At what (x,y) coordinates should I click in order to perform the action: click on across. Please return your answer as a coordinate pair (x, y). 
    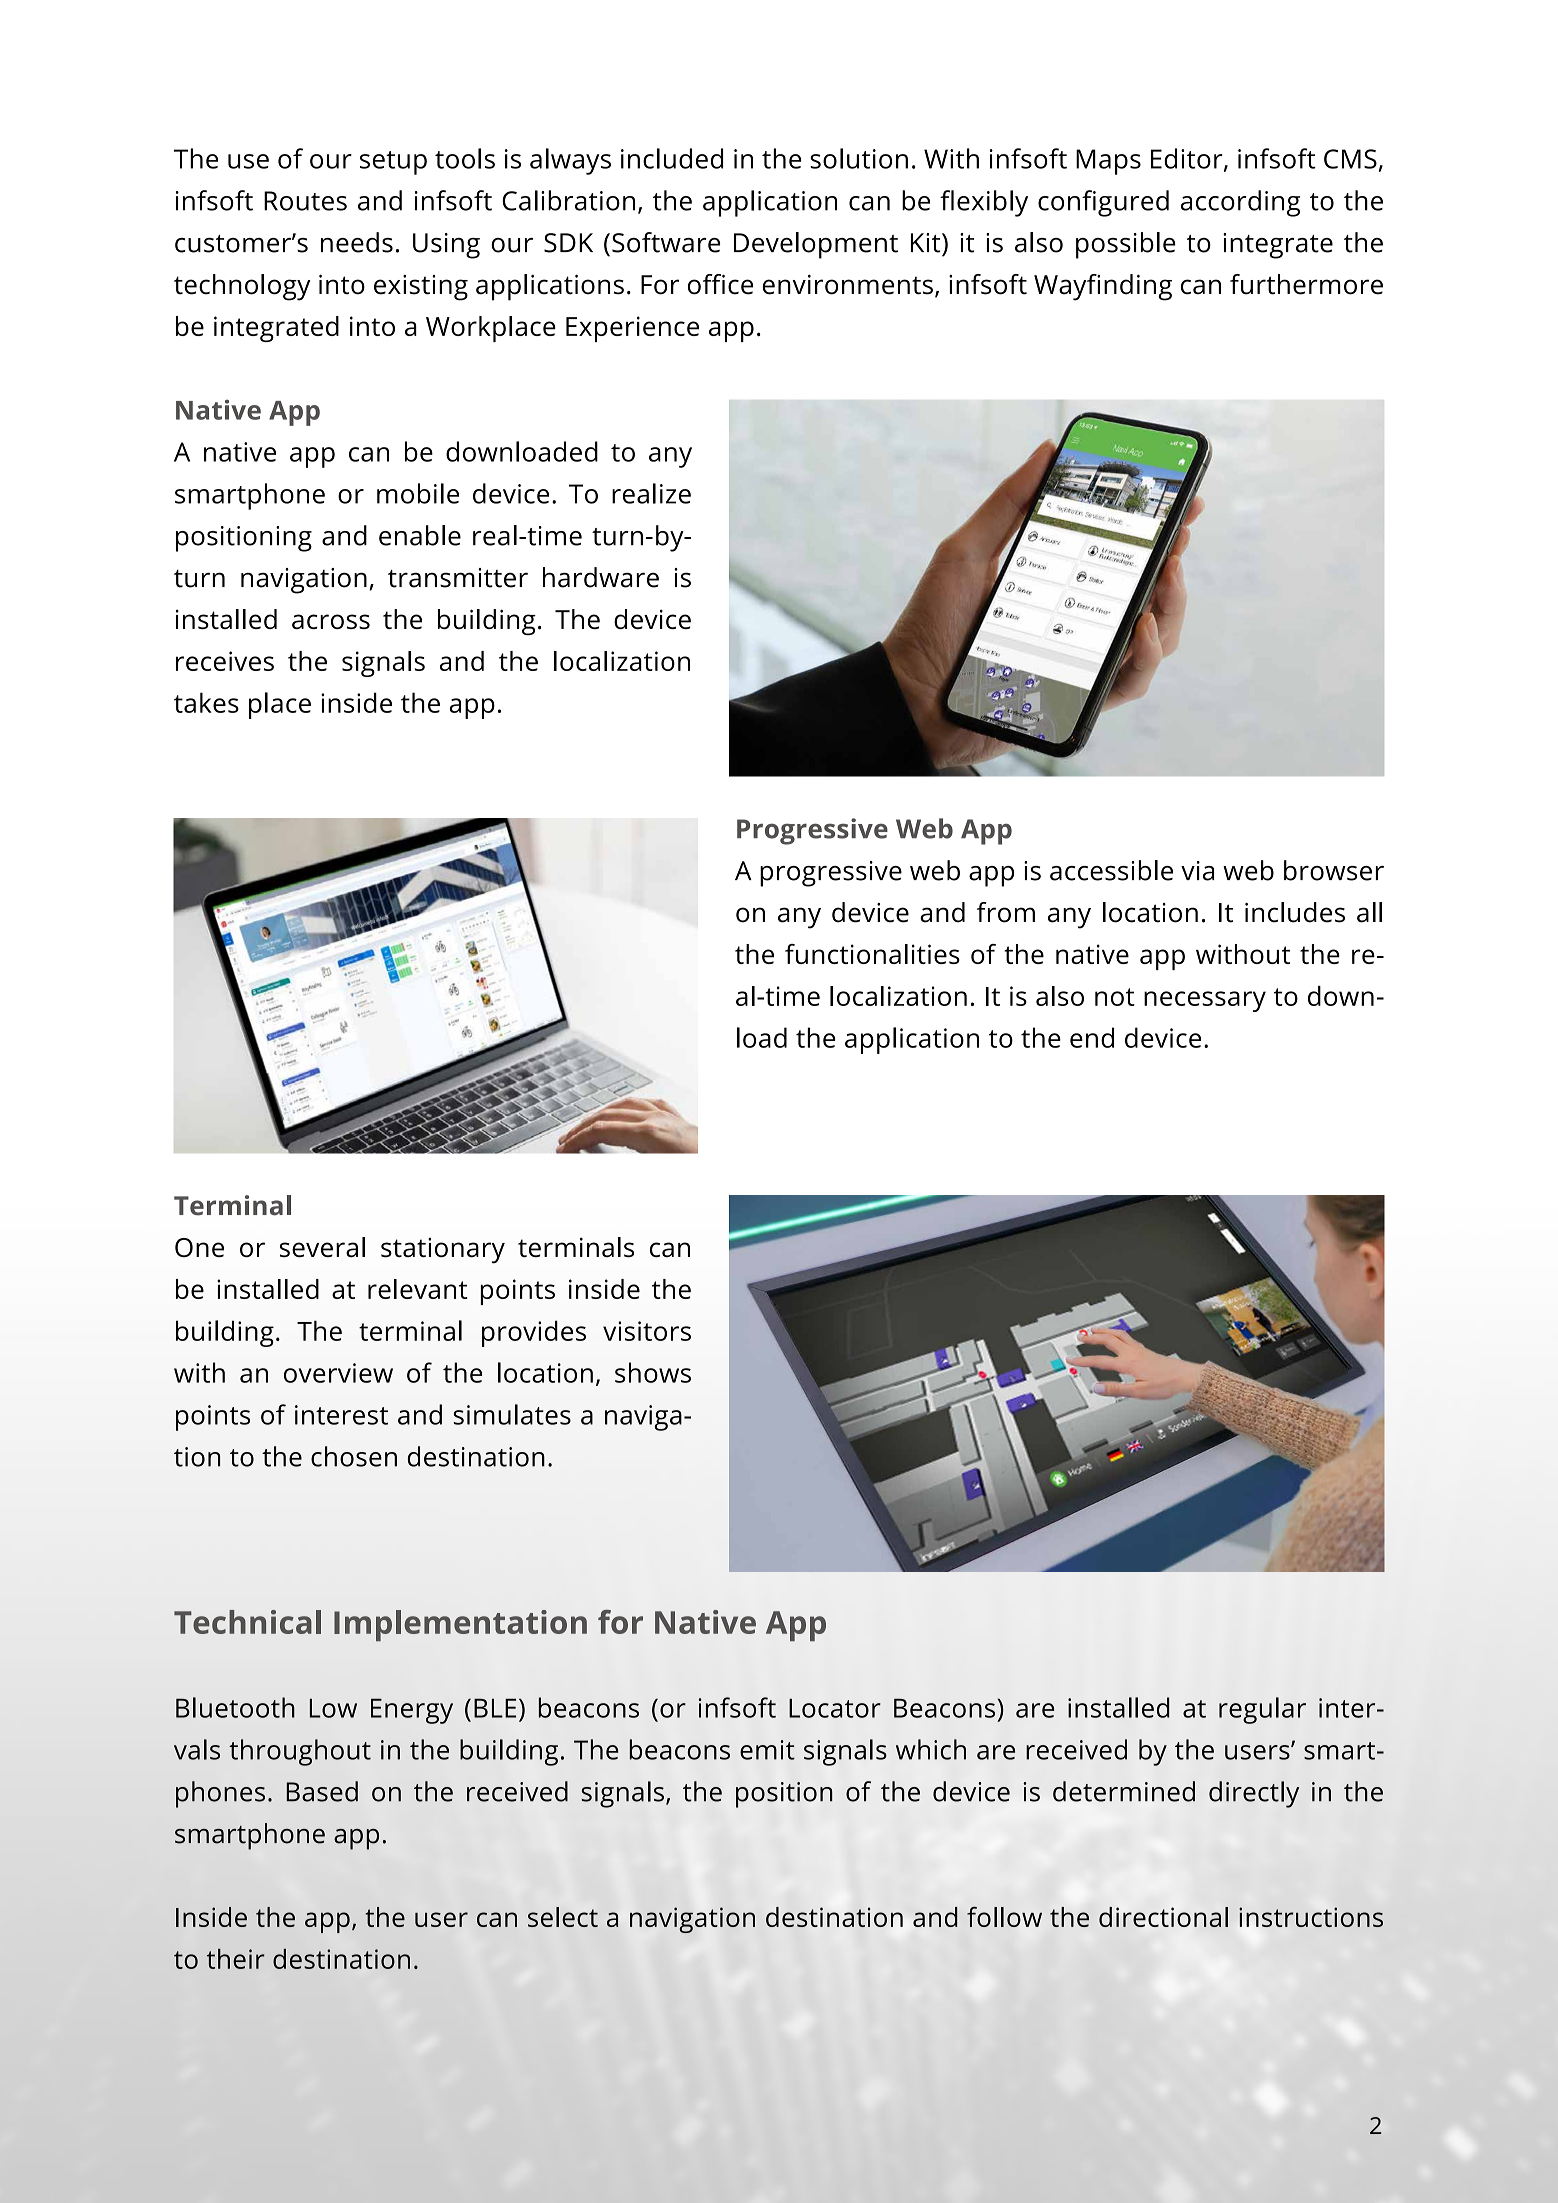
    Looking at the image, I should click on (331, 621).
